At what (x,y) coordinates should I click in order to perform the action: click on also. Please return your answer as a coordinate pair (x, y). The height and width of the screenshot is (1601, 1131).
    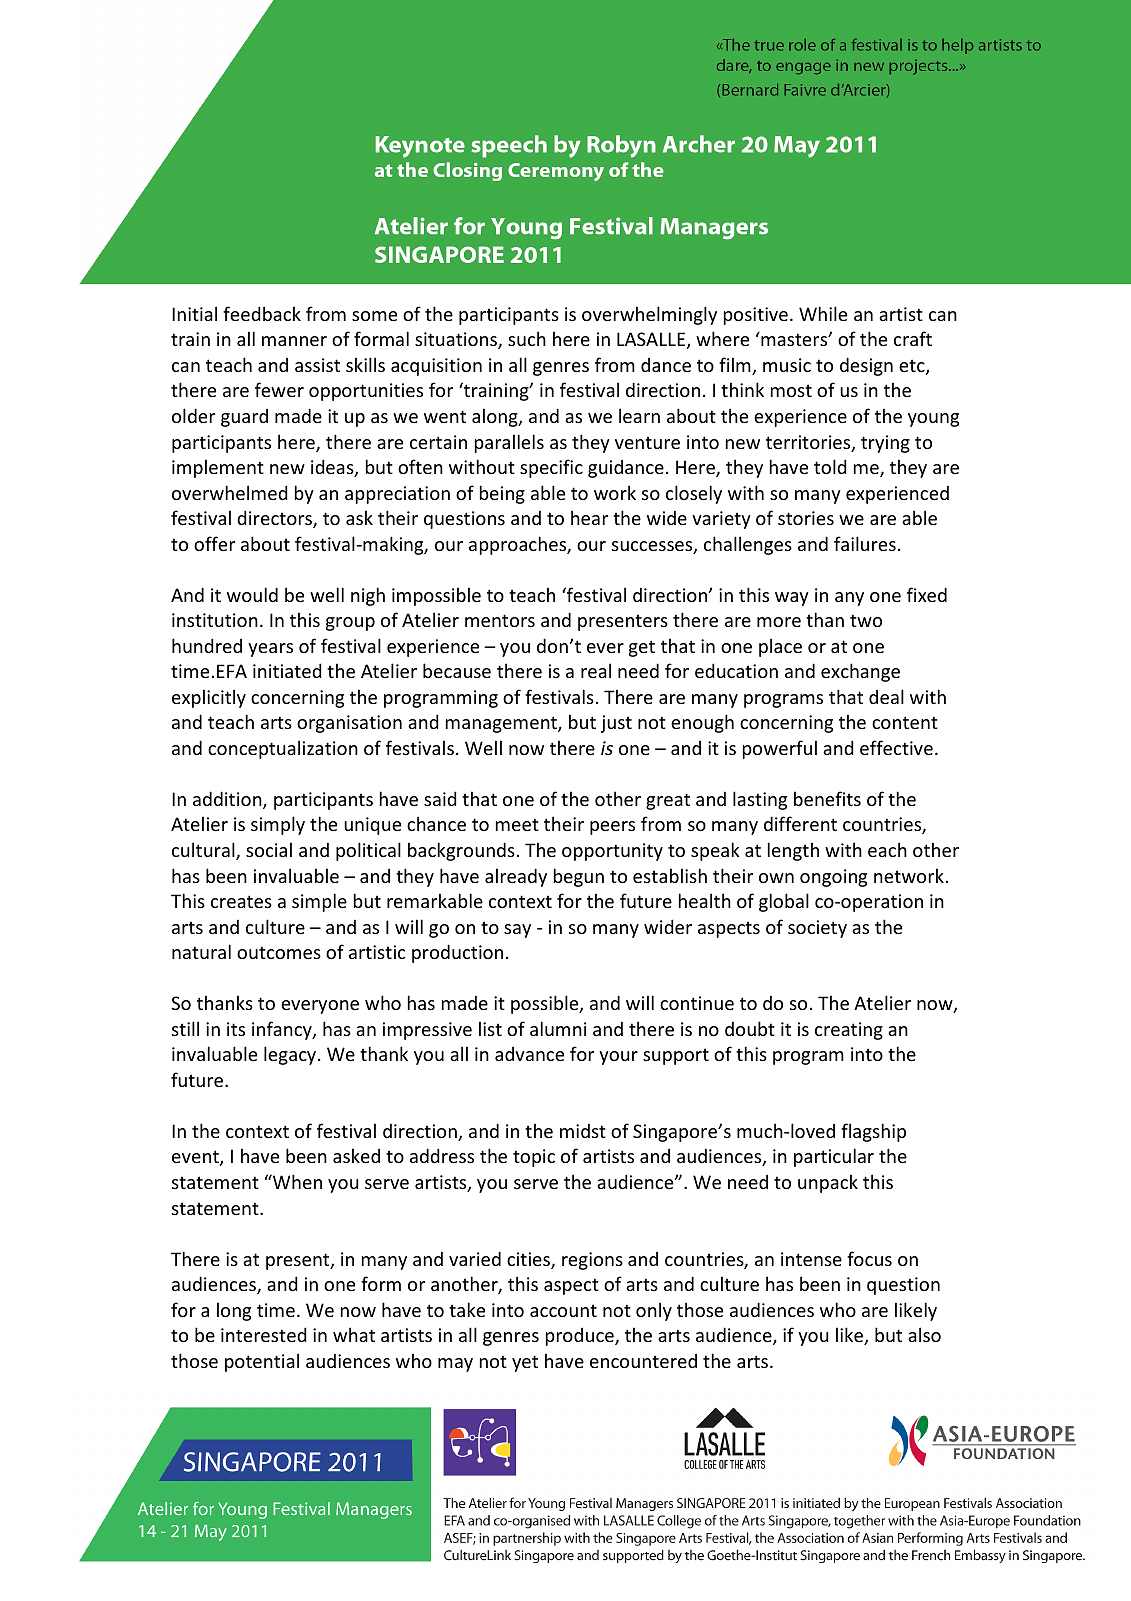
    Looking at the image, I should click on (924, 1334).
